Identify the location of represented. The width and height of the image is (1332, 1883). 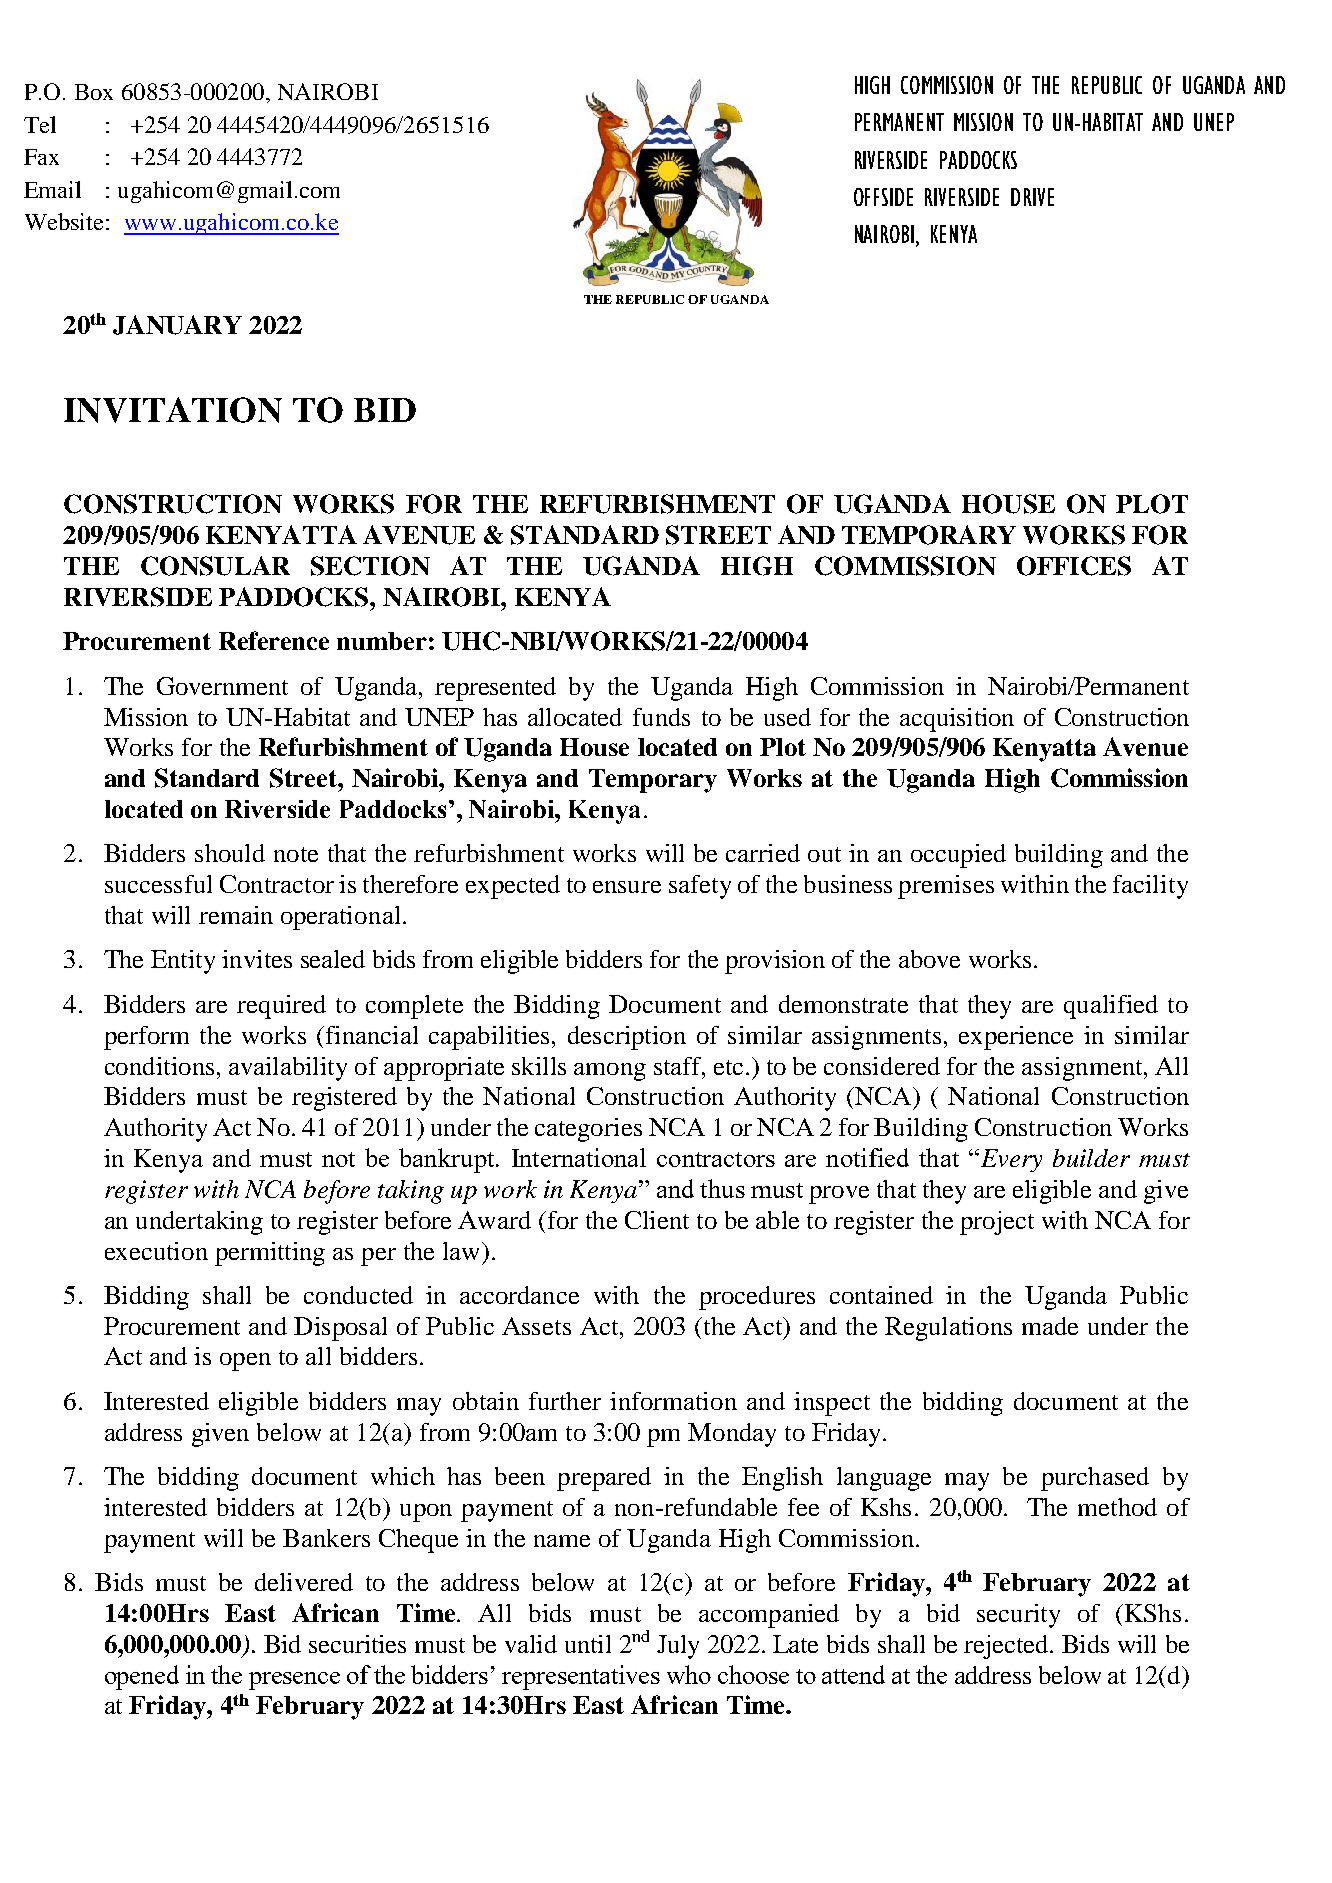
(495, 689).
